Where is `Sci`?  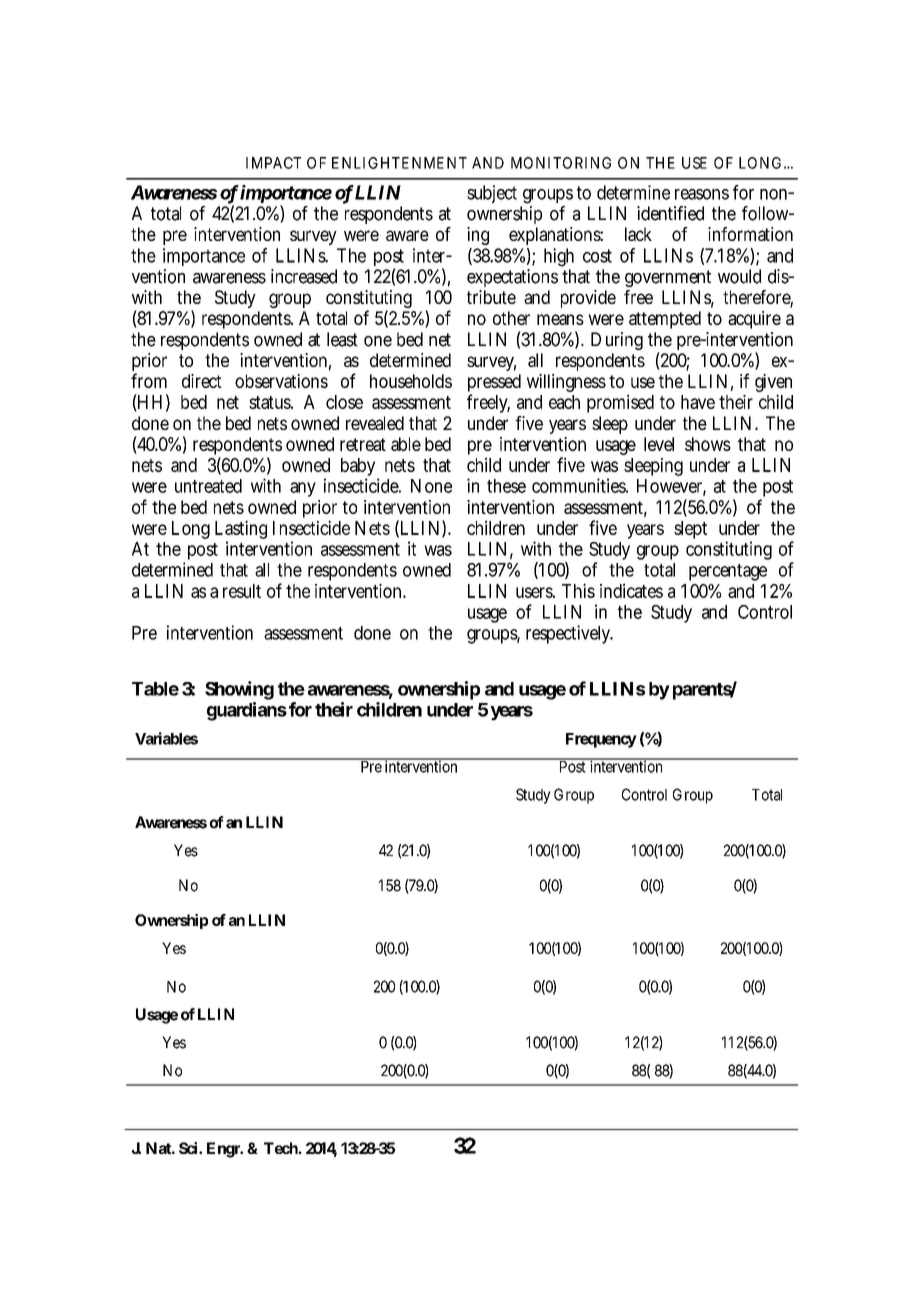
Sci is located at coordinates (188, 1148).
